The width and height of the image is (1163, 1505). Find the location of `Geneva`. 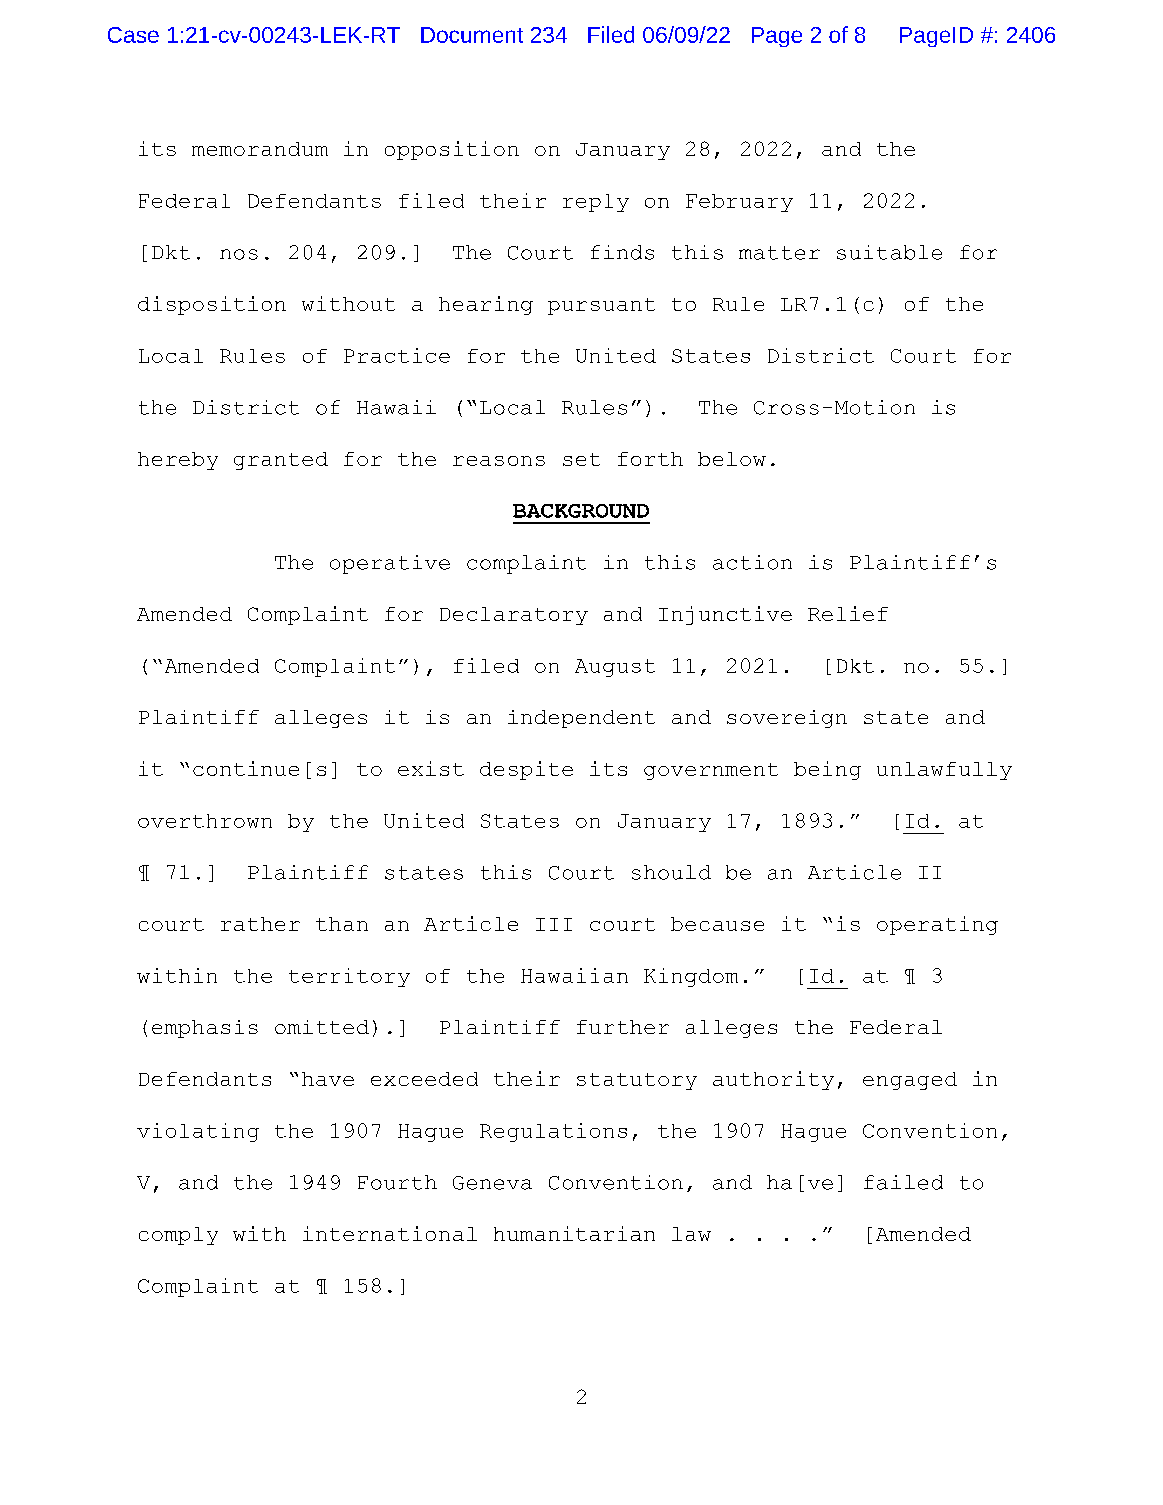

Geneva is located at coordinates (492, 1183).
